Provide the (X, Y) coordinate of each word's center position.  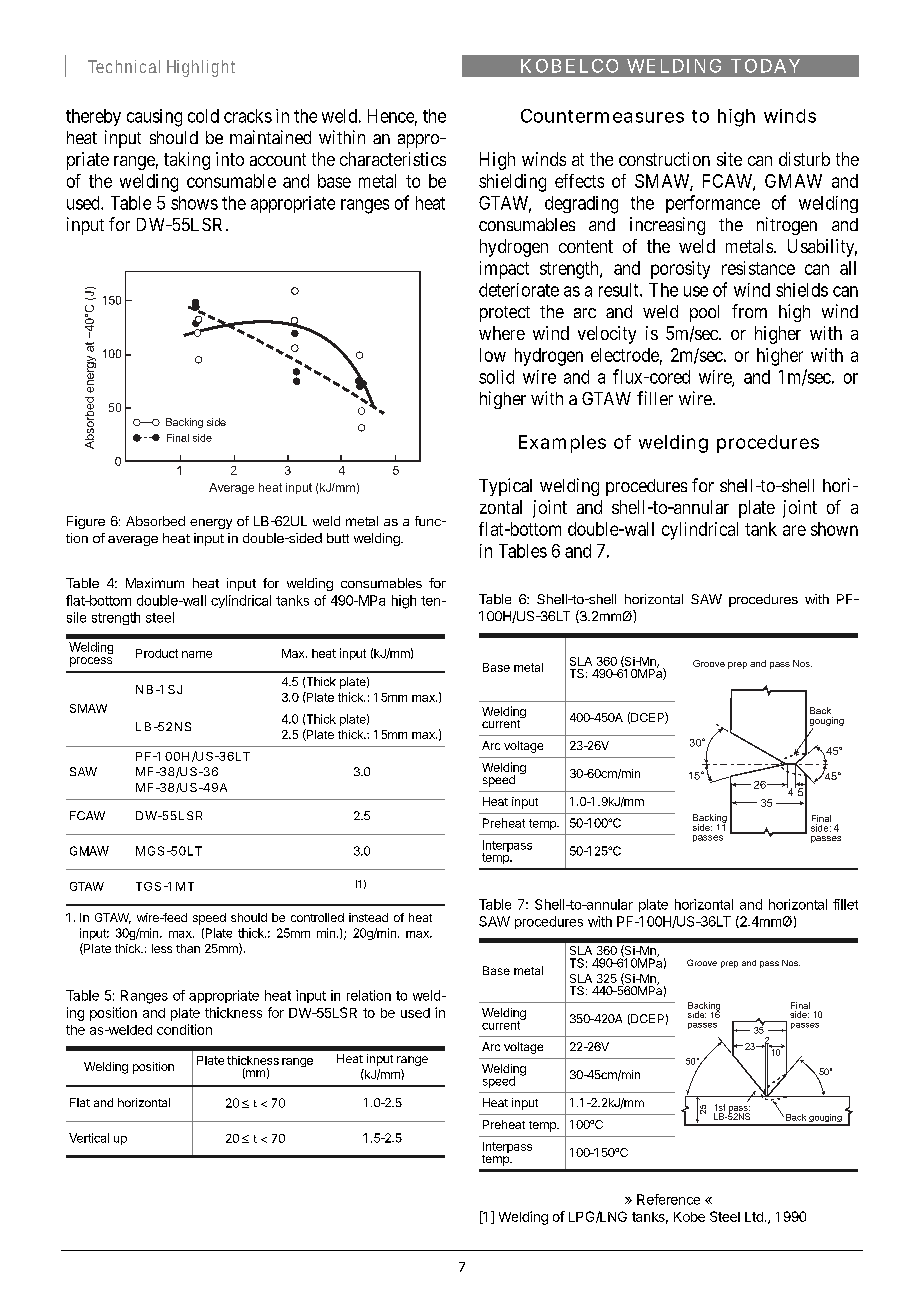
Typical (505, 487)
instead (368, 917)
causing (154, 118)
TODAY (765, 66)
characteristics (393, 159)
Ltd (754, 1217)
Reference (668, 1199)
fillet (845, 904)
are (794, 530)
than (188, 948)
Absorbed (155, 521)
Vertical (89, 1138)
